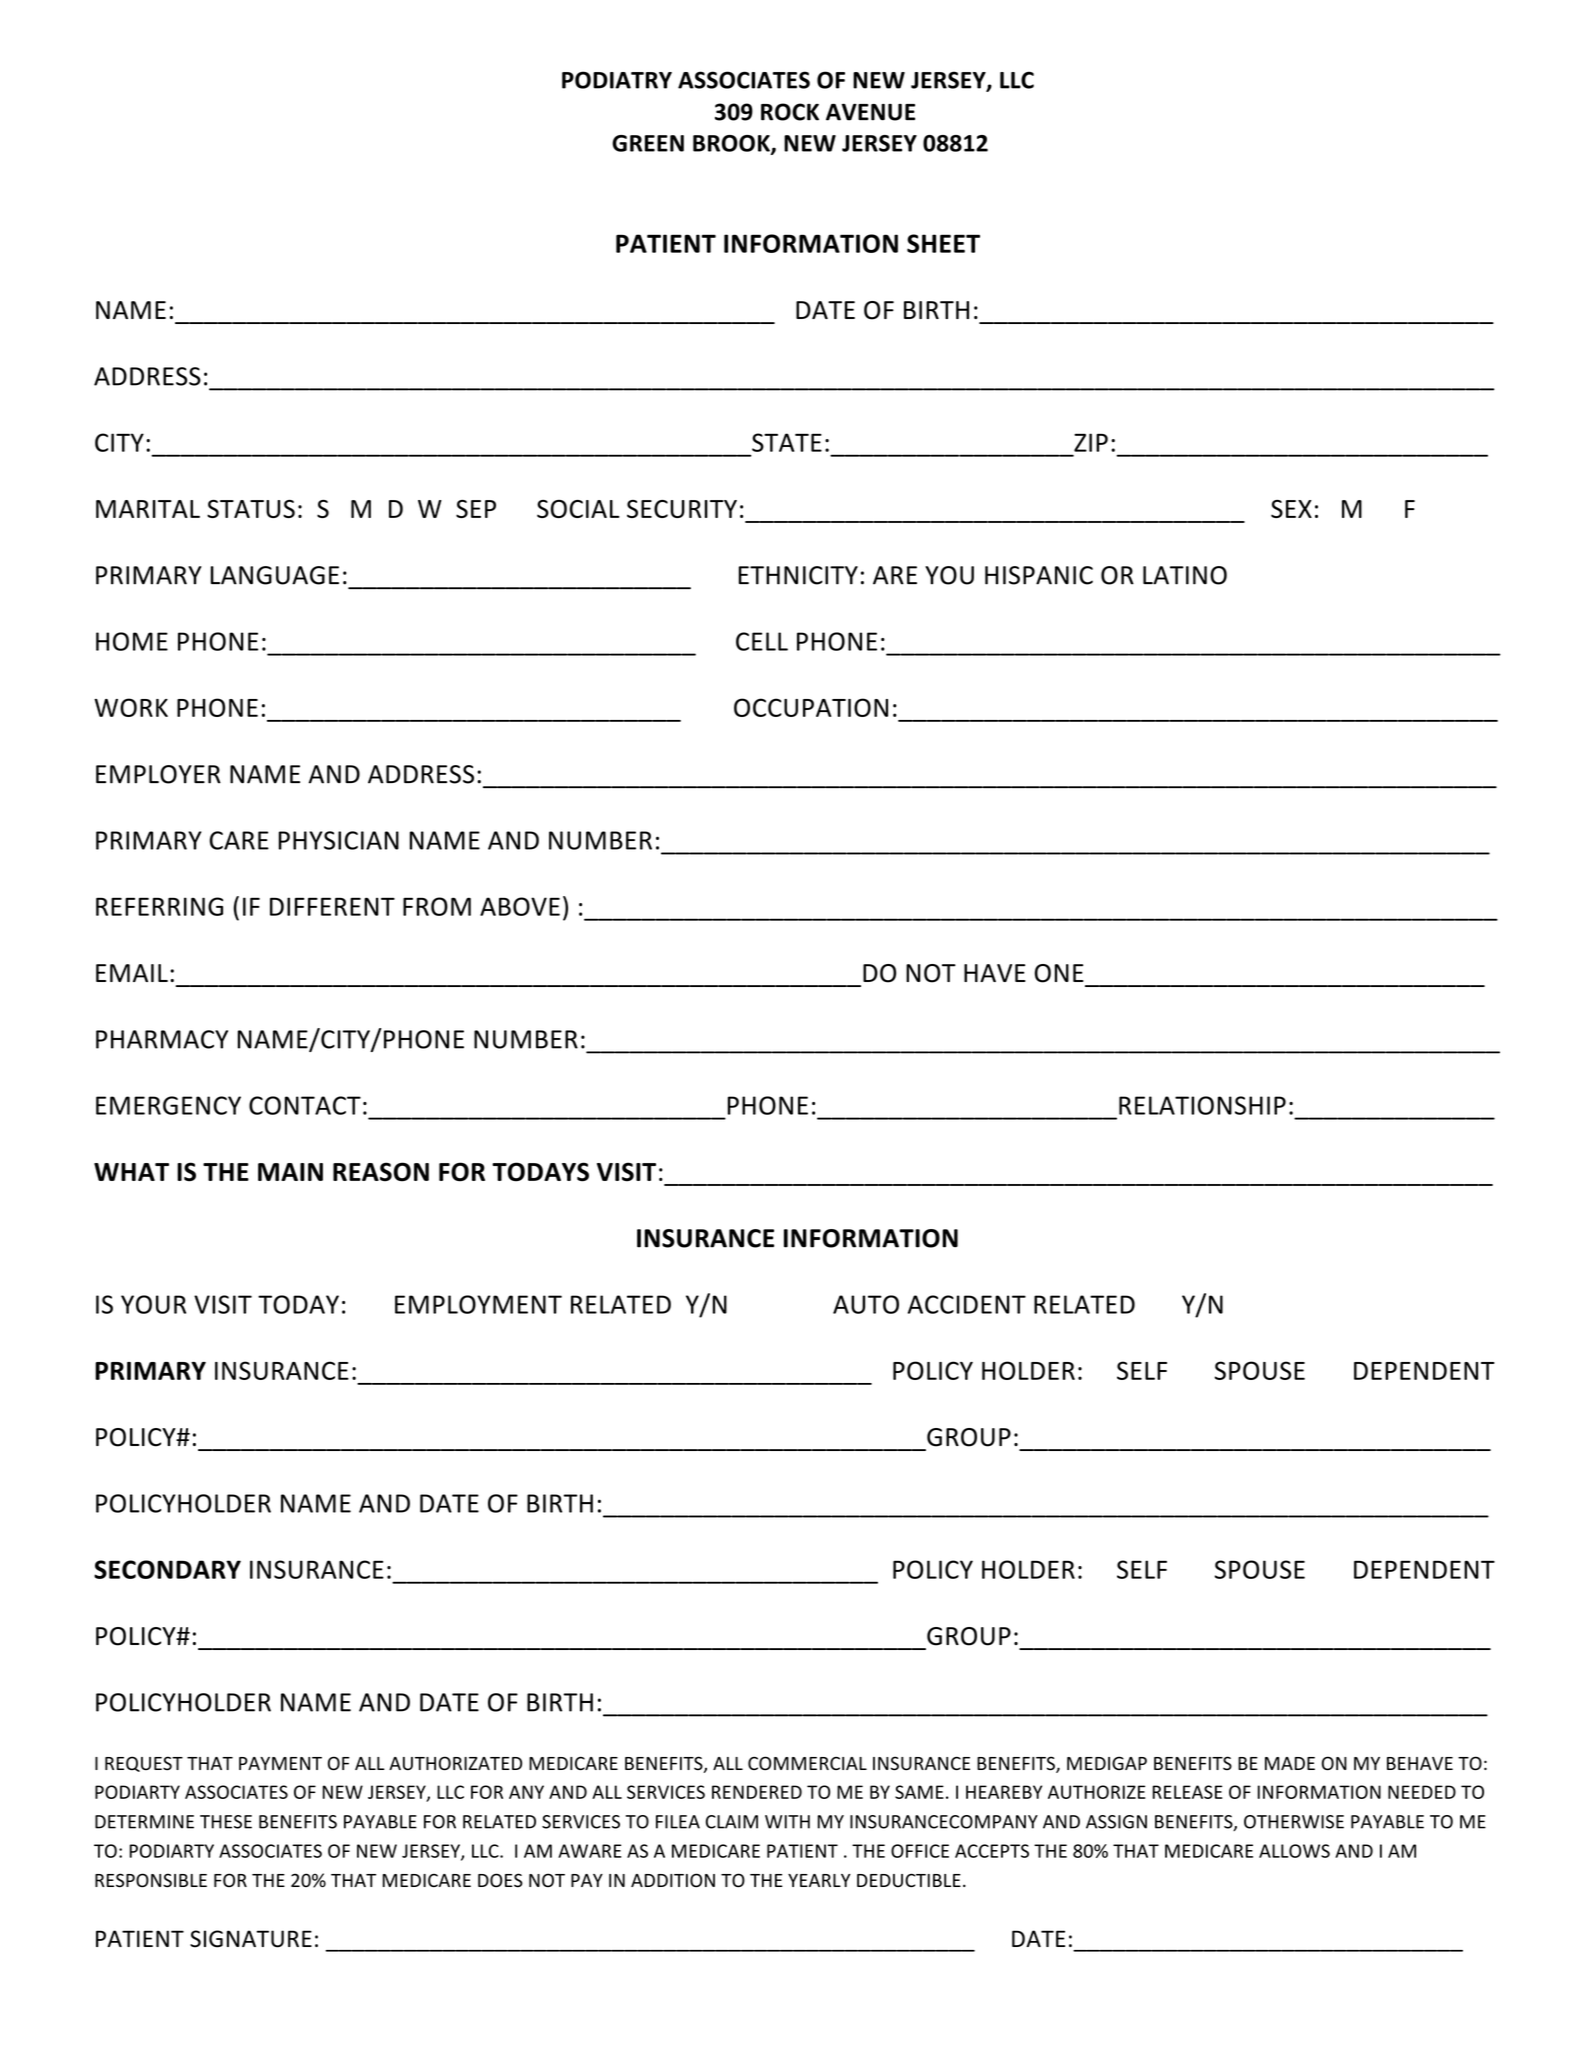 The width and height of the screenshot is (1595, 2064). What do you see at coordinates (167, 1569) in the screenshot?
I see `SECONDARY` at bounding box center [167, 1569].
